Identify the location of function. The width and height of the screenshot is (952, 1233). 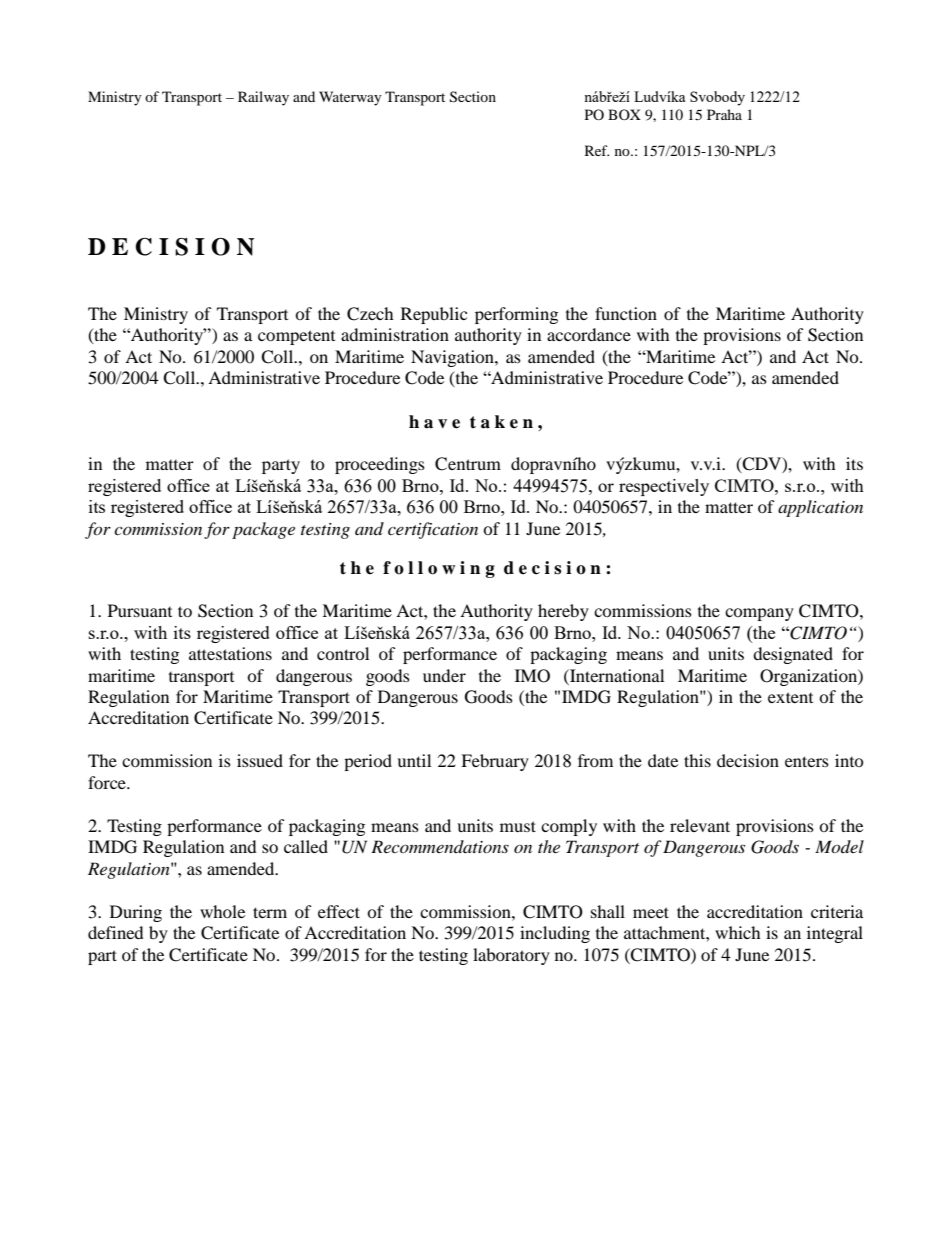
(626, 313).
